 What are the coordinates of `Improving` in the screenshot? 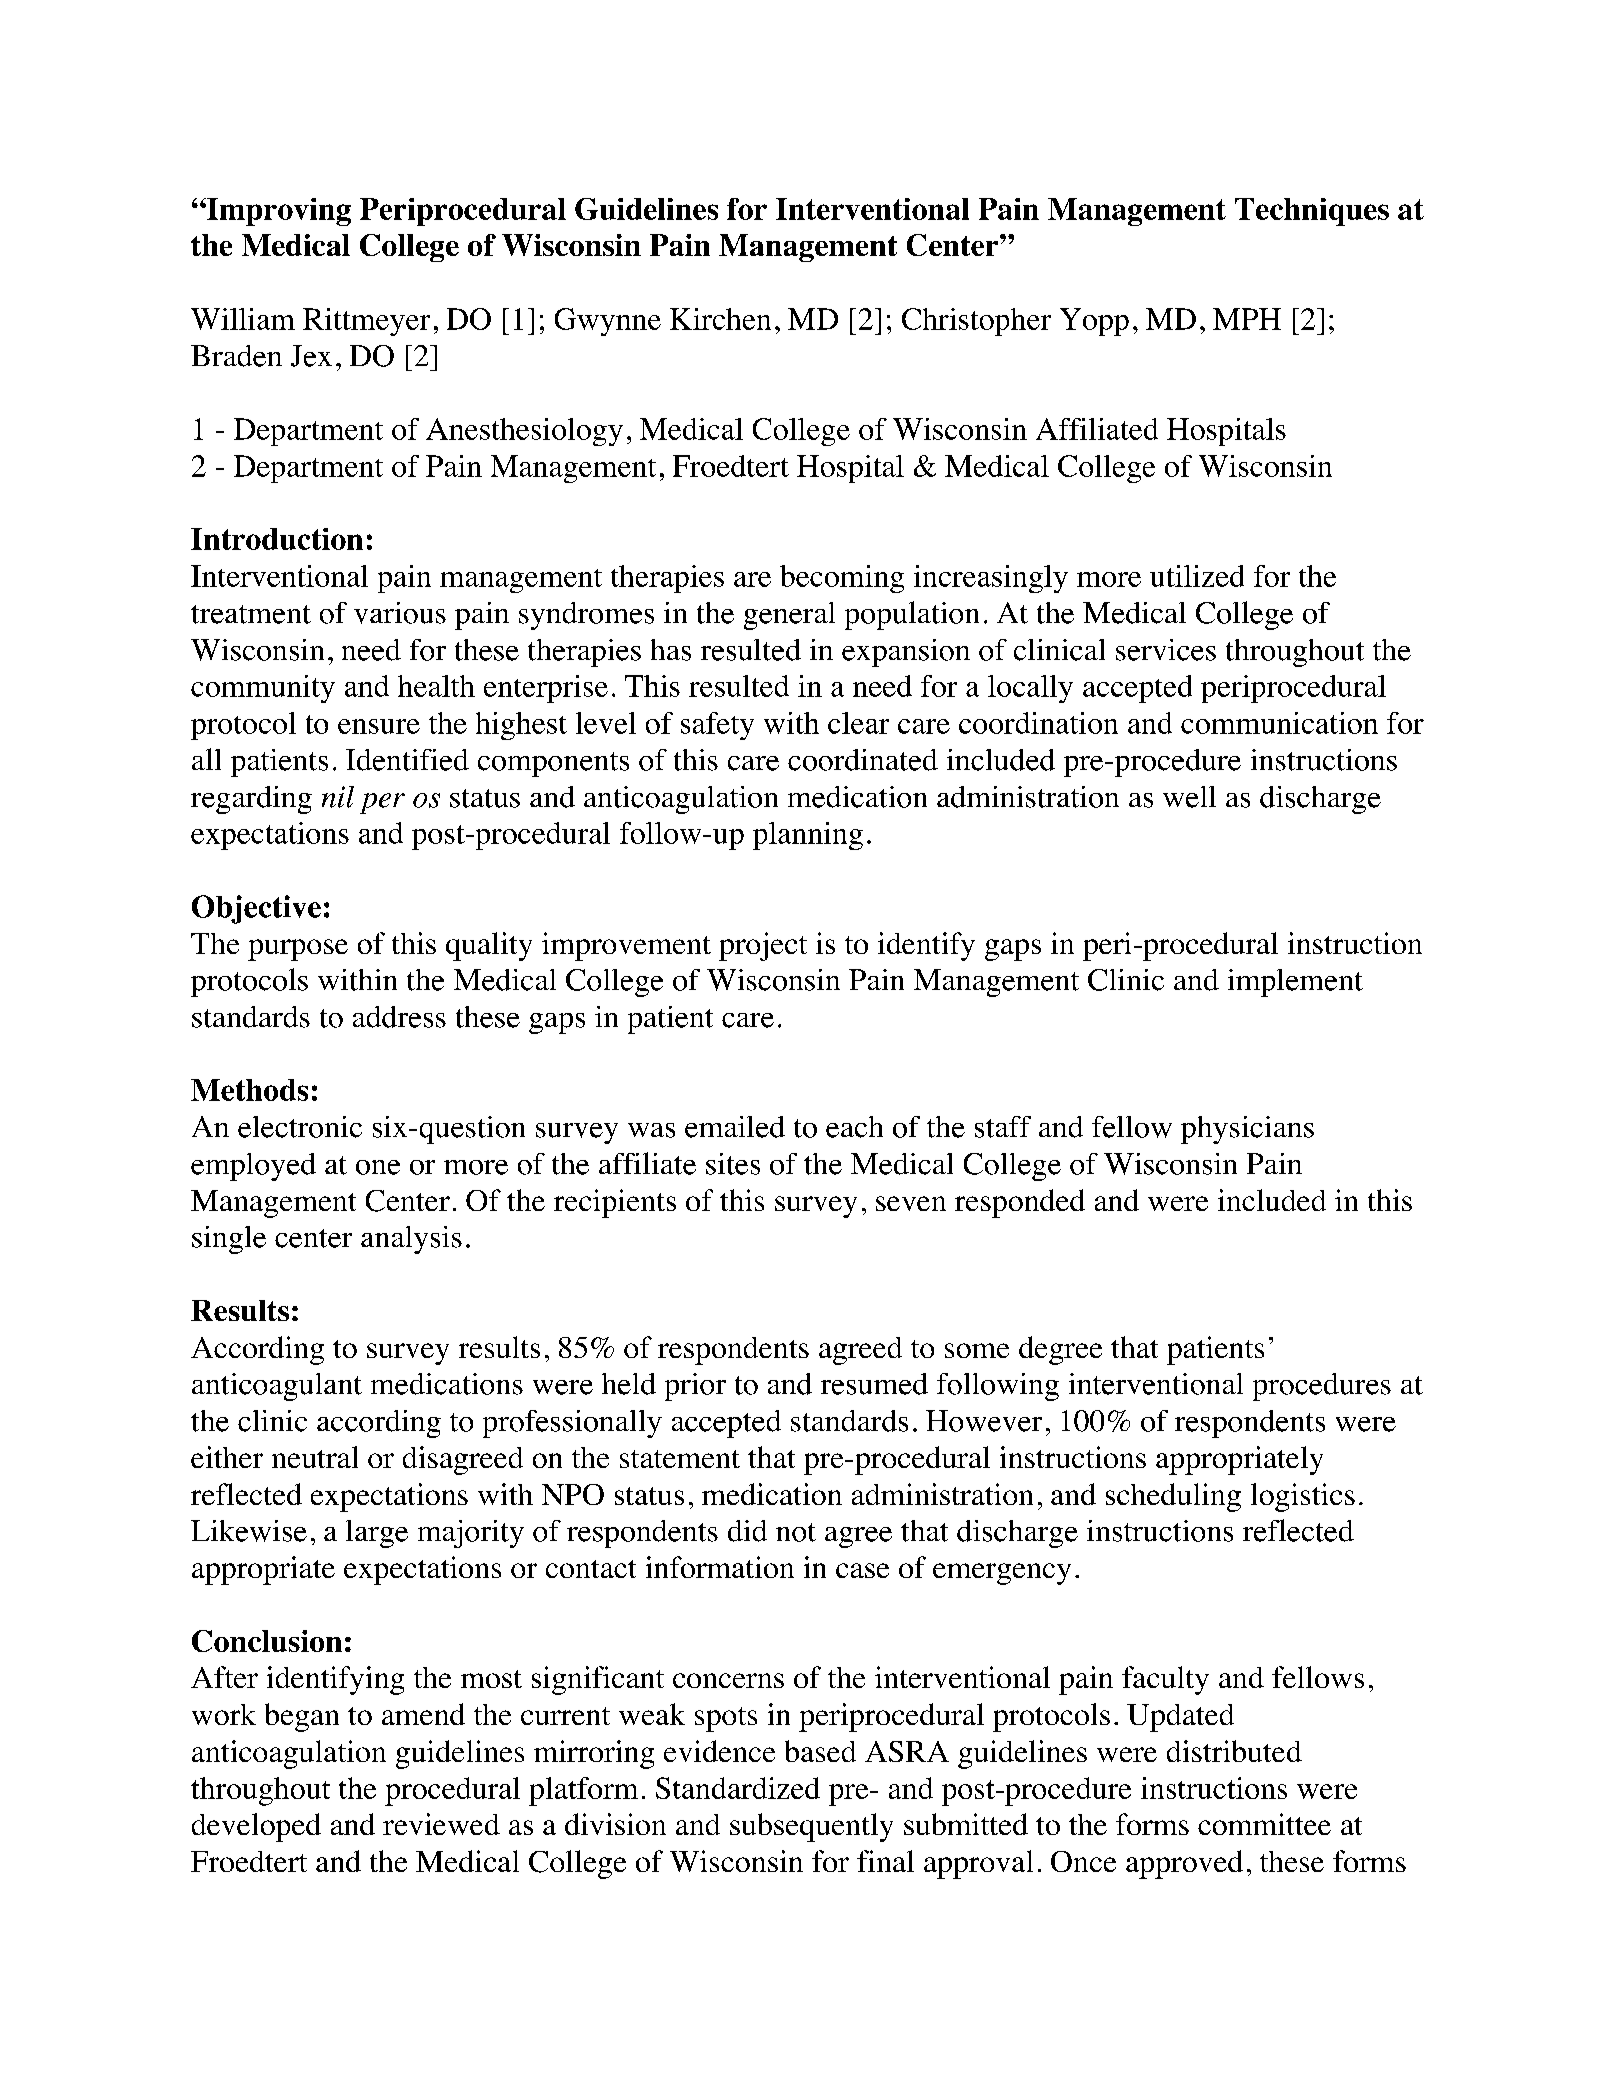 It's located at (278, 212).
